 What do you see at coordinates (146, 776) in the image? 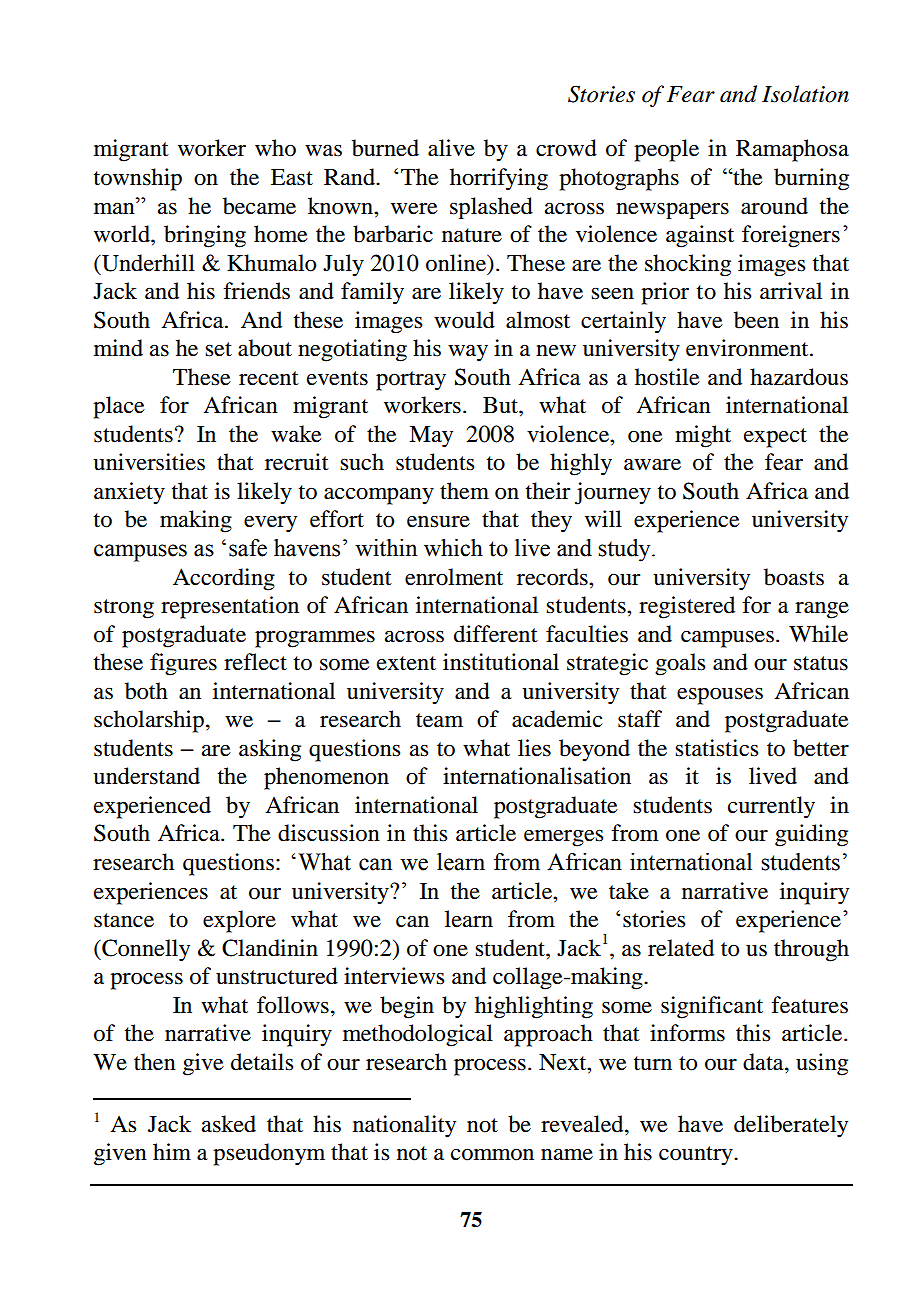
I see `understand` at bounding box center [146, 776].
